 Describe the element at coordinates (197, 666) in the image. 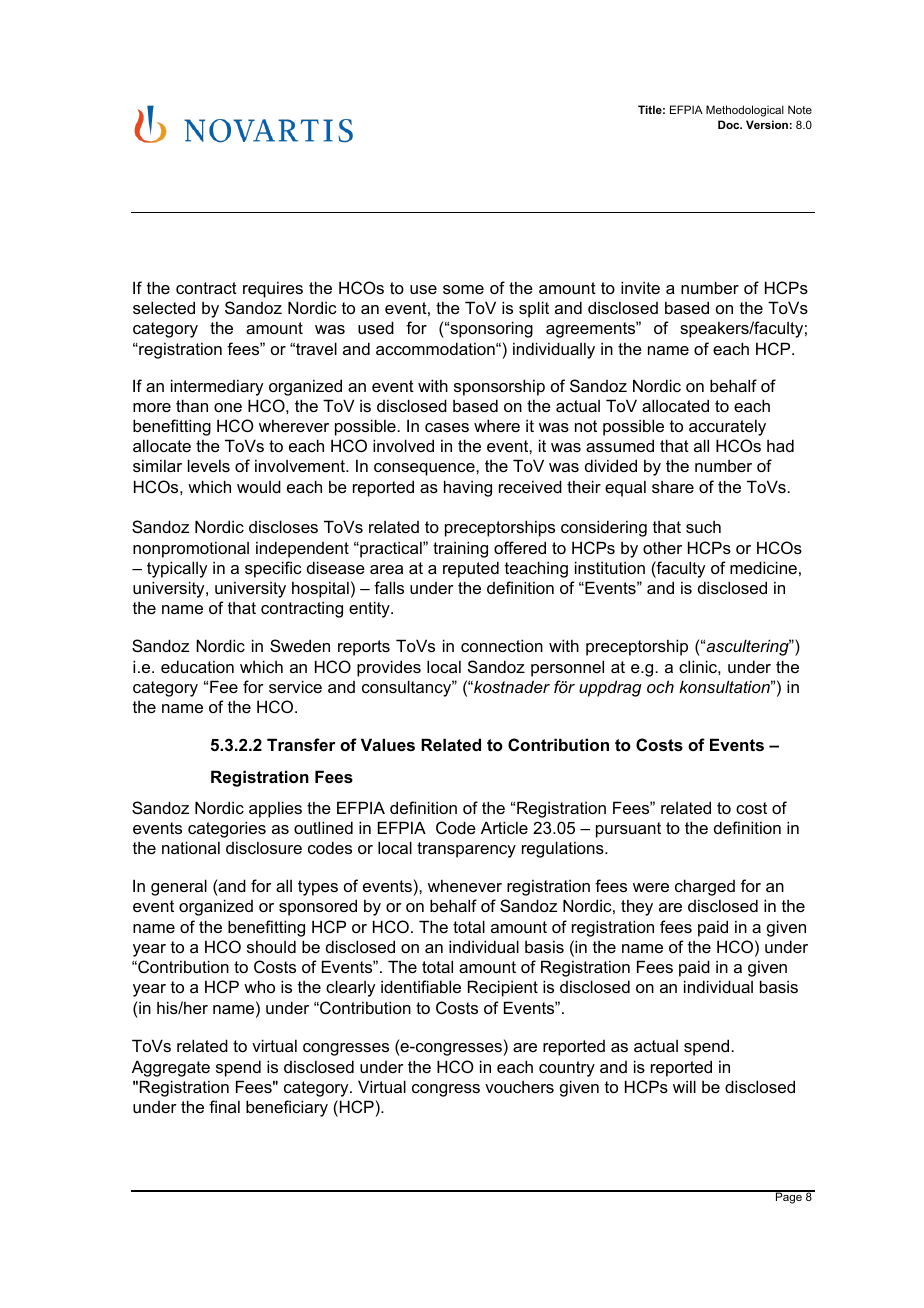

I see `education` at that location.
